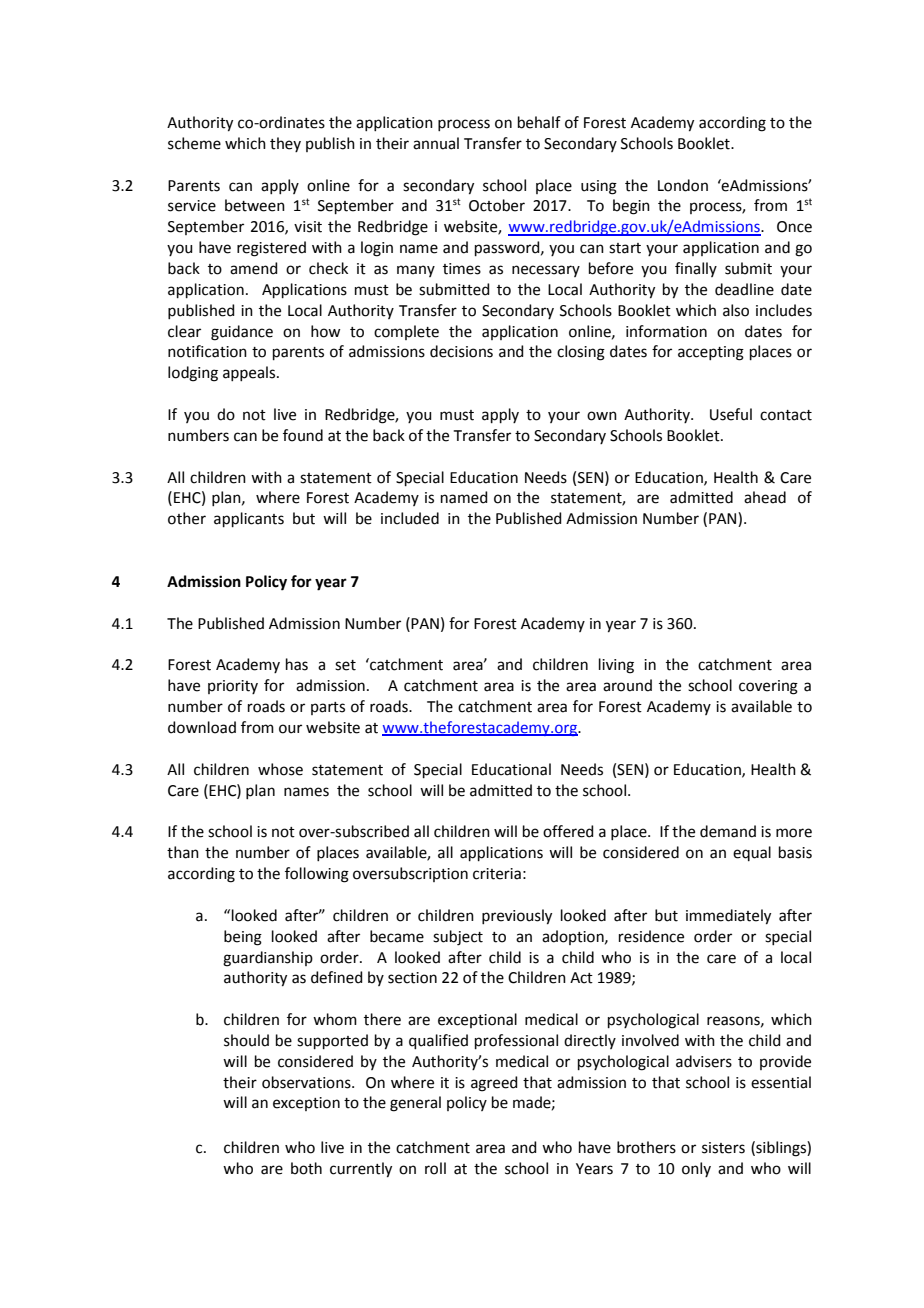  What do you see at coordinates (723, 1148) in the screenshot?
I see `sisters` at bounding box center [723, 1148].
